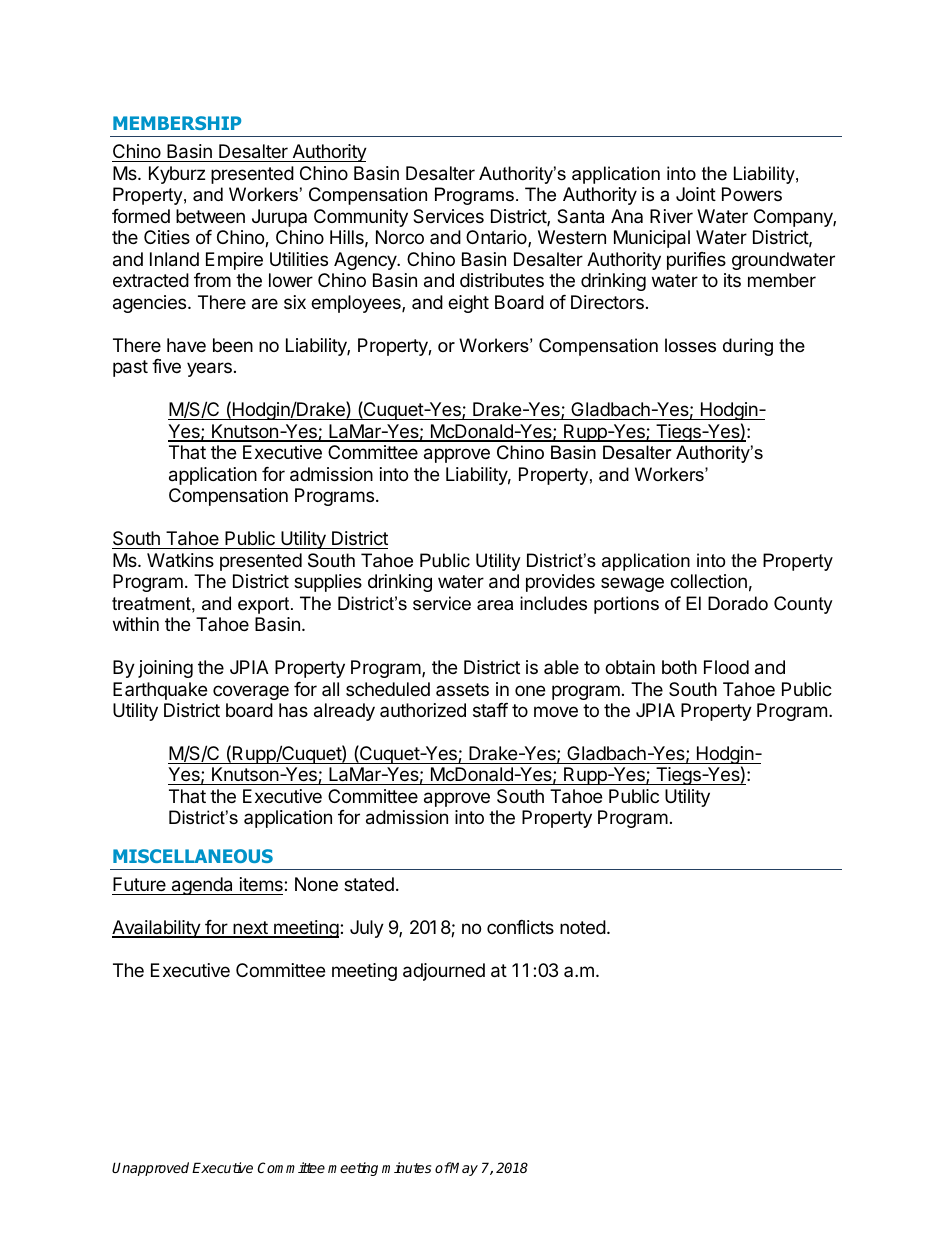 The height and width of the screenshot is (1233, 952). Describe the element at coordinates (520, 927) in the screenshot. I see `conflicts` at that location.
